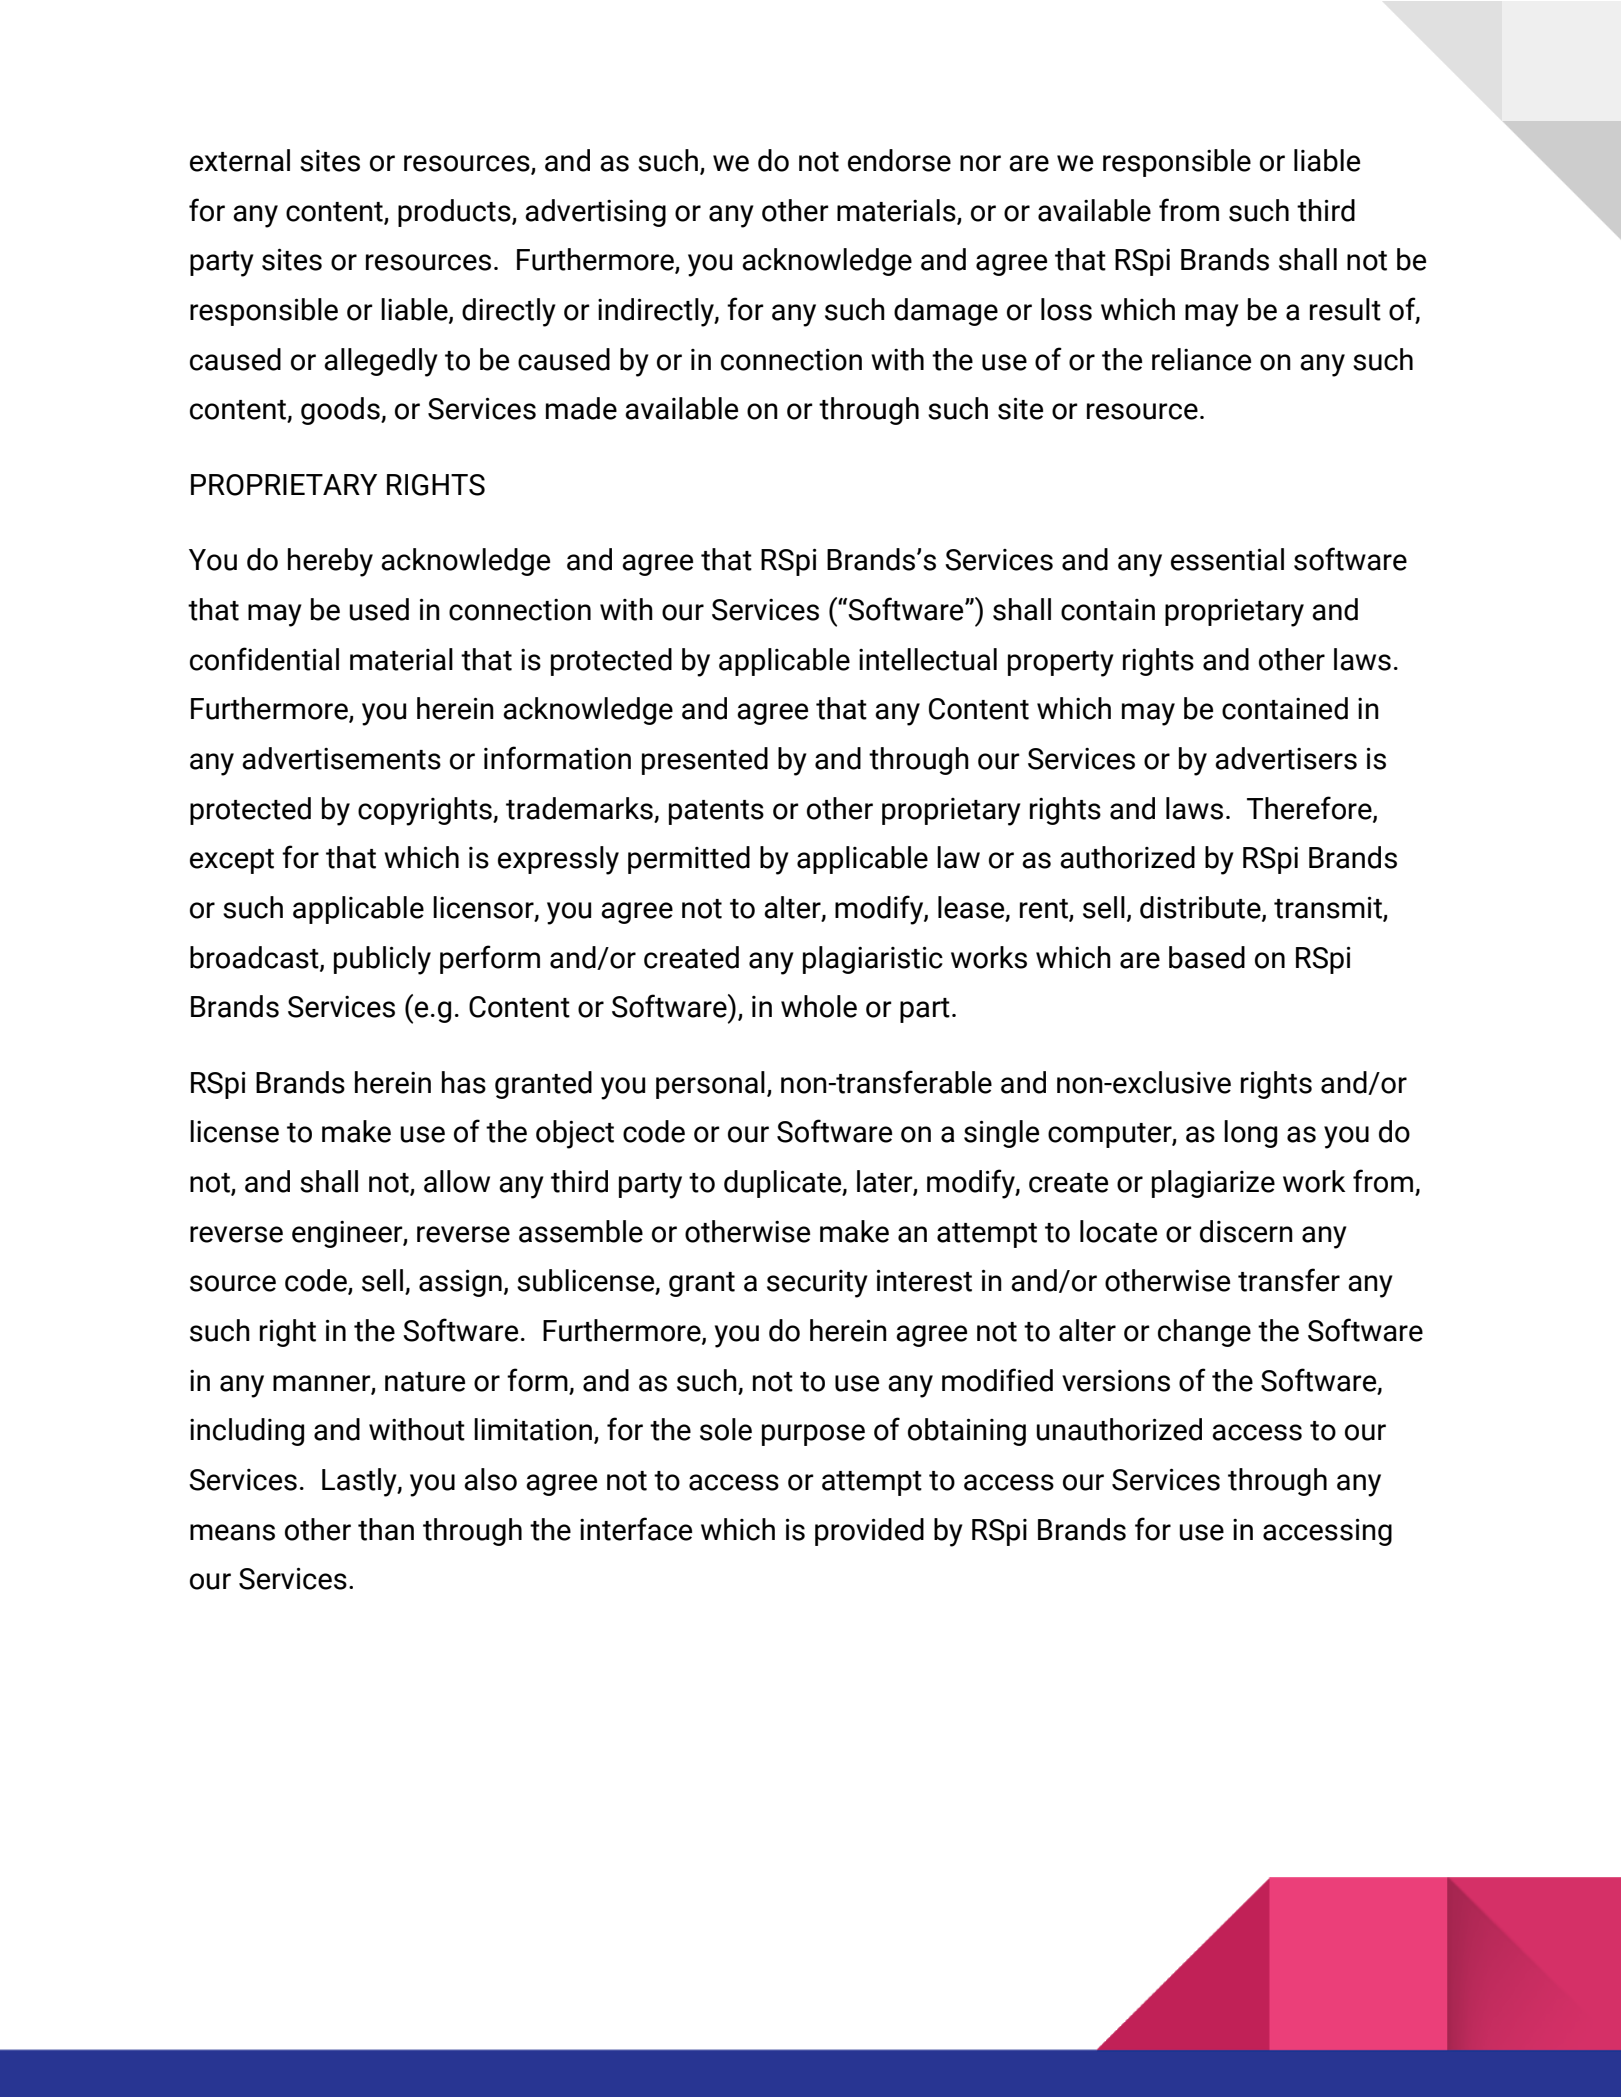 The width and height of the document is (1621, 2098). I want to click on patents, so click(716, 812).
